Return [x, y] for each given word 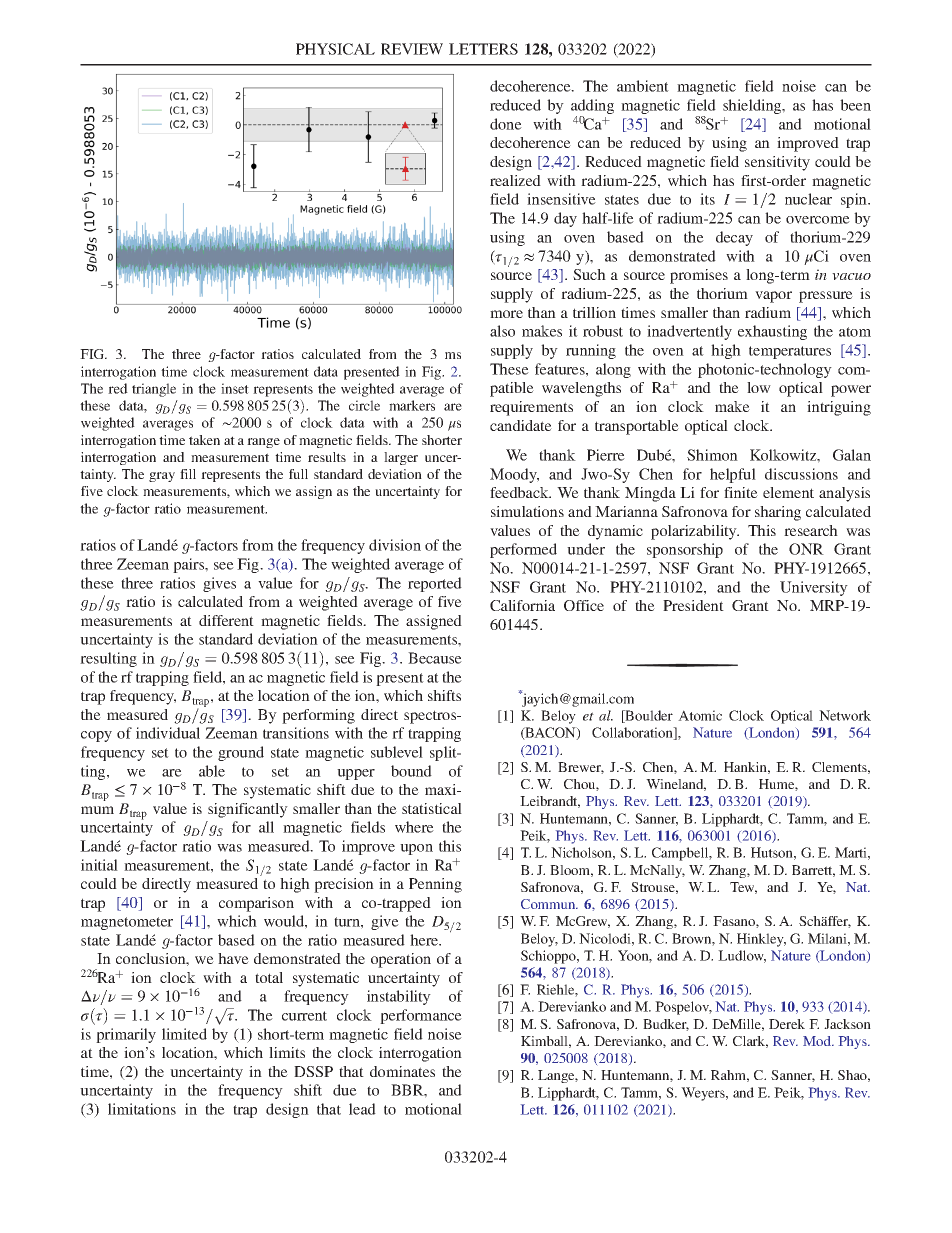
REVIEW [412, 49]
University [814, 588]
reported [435, 584]
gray [162, 477]
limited [184, 1034]
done [506, 124]
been [855, 105]
